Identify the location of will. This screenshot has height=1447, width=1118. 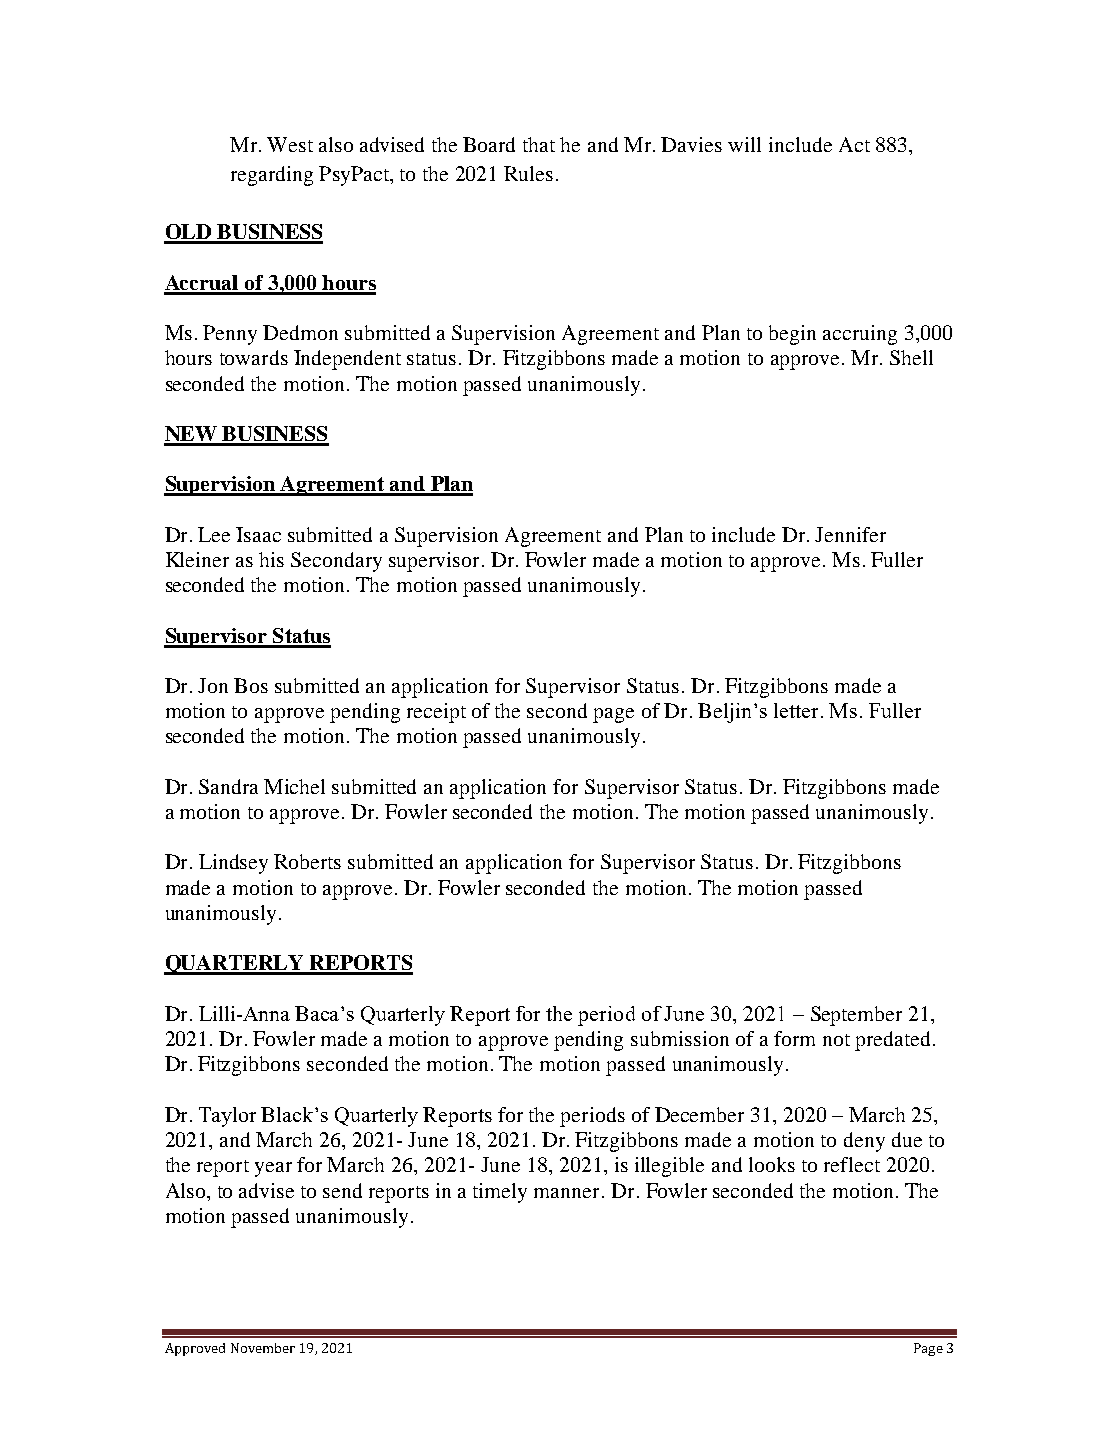
(744, 144).
